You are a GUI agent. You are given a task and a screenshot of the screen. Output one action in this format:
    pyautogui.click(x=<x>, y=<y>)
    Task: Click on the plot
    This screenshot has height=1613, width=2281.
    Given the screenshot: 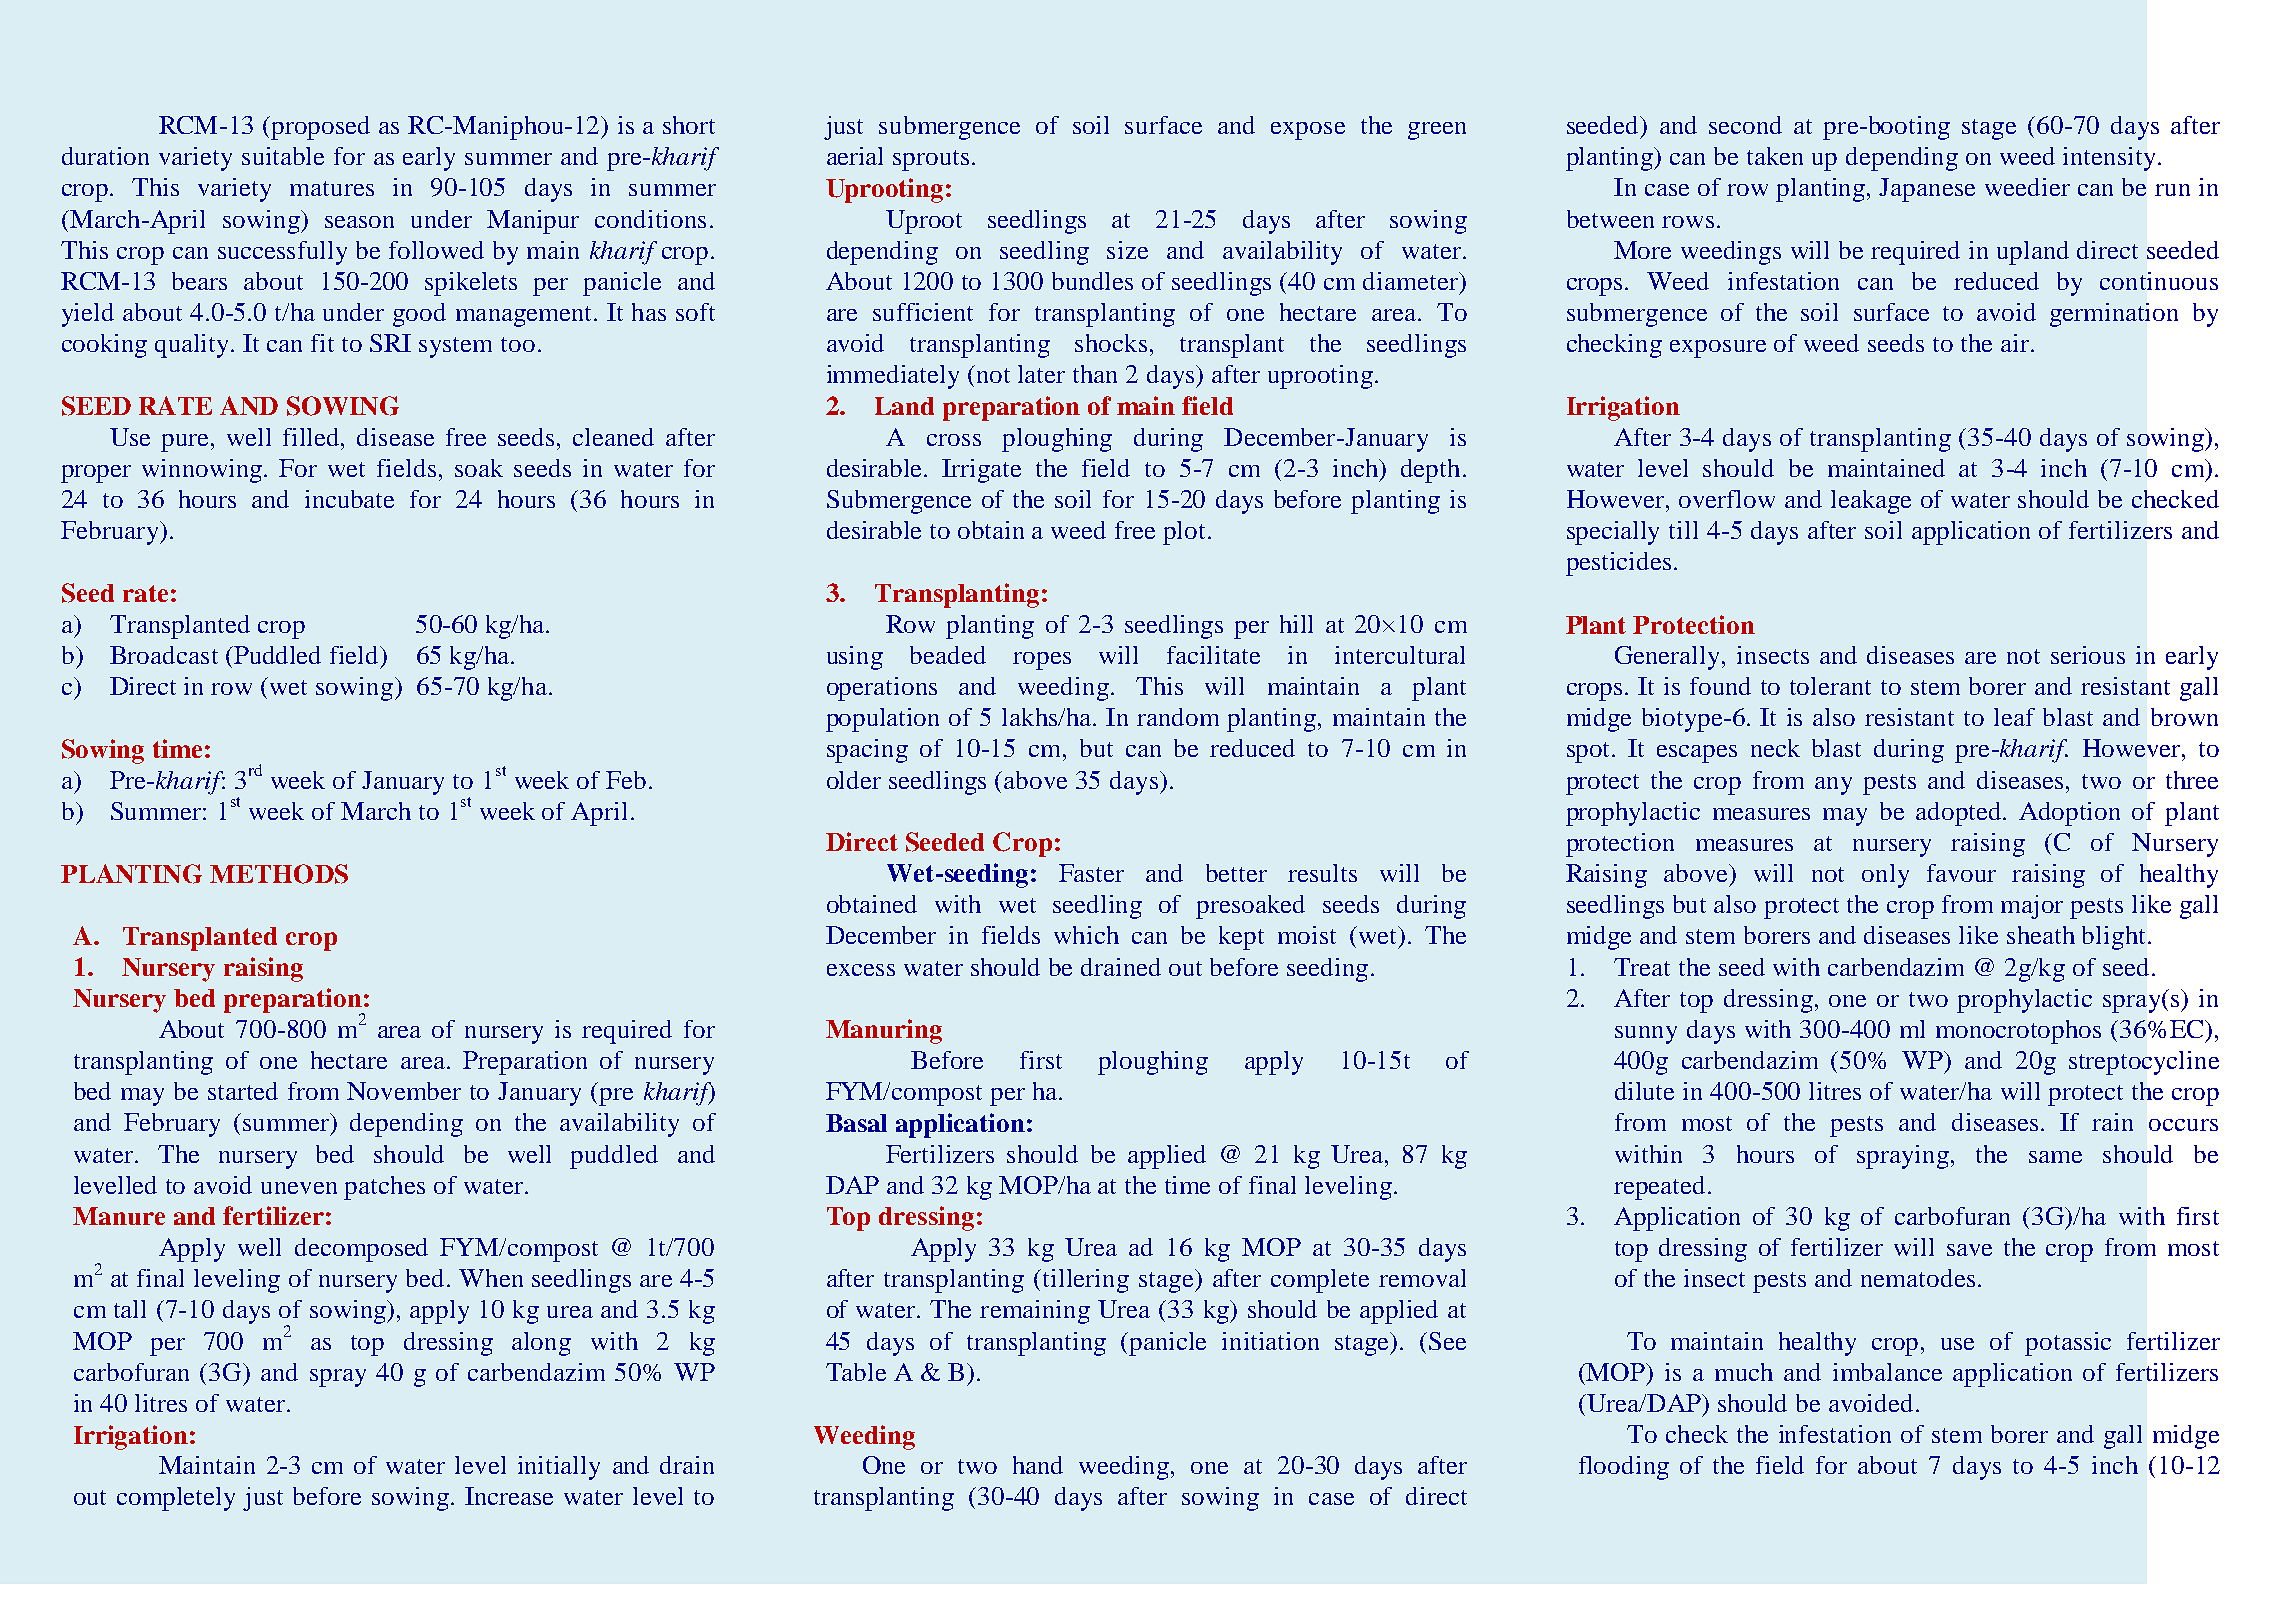 What is the action you would take?
    pyautogui.click(x=1184, y=533)
